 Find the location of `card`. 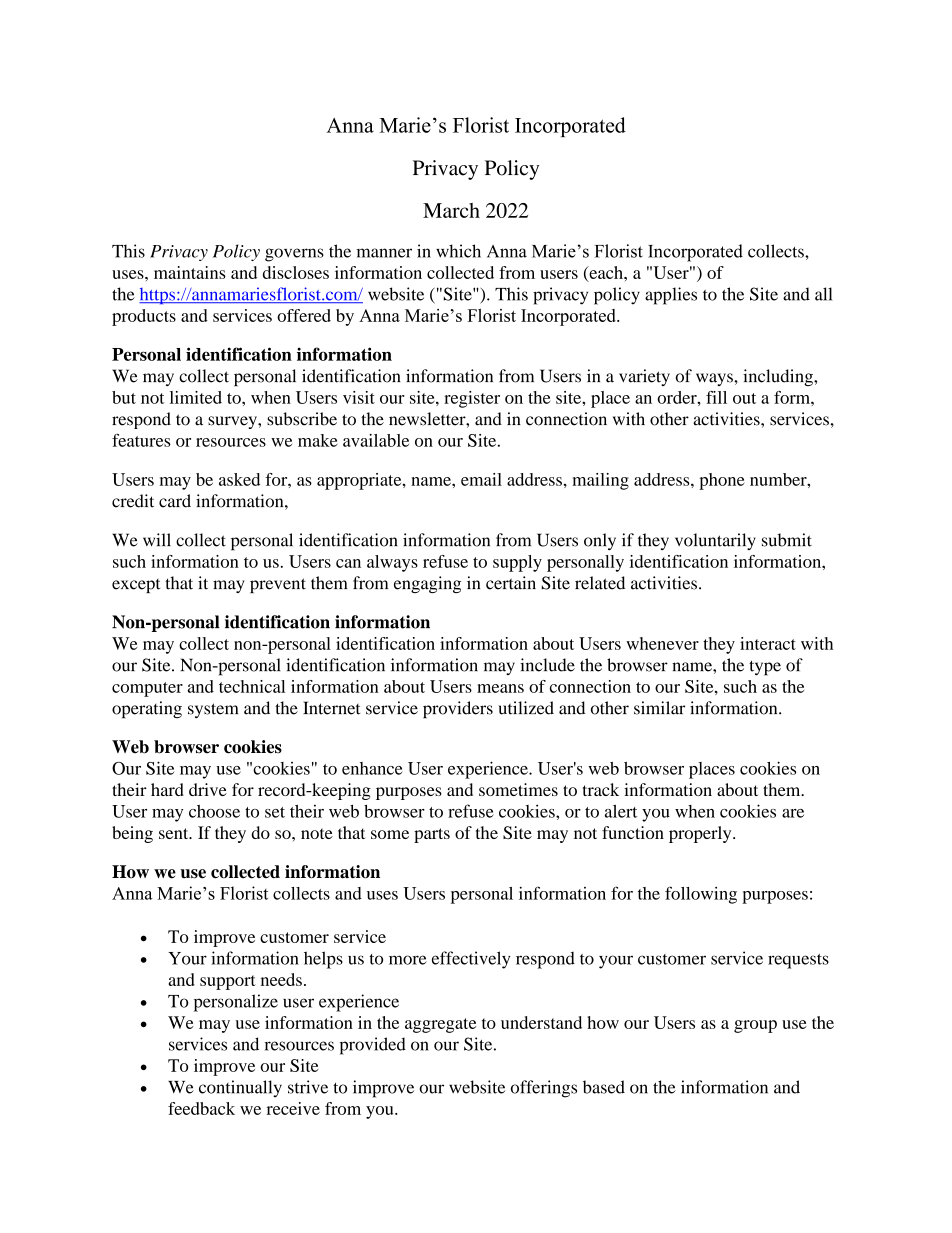

card is located at coordinates (175, 501).
